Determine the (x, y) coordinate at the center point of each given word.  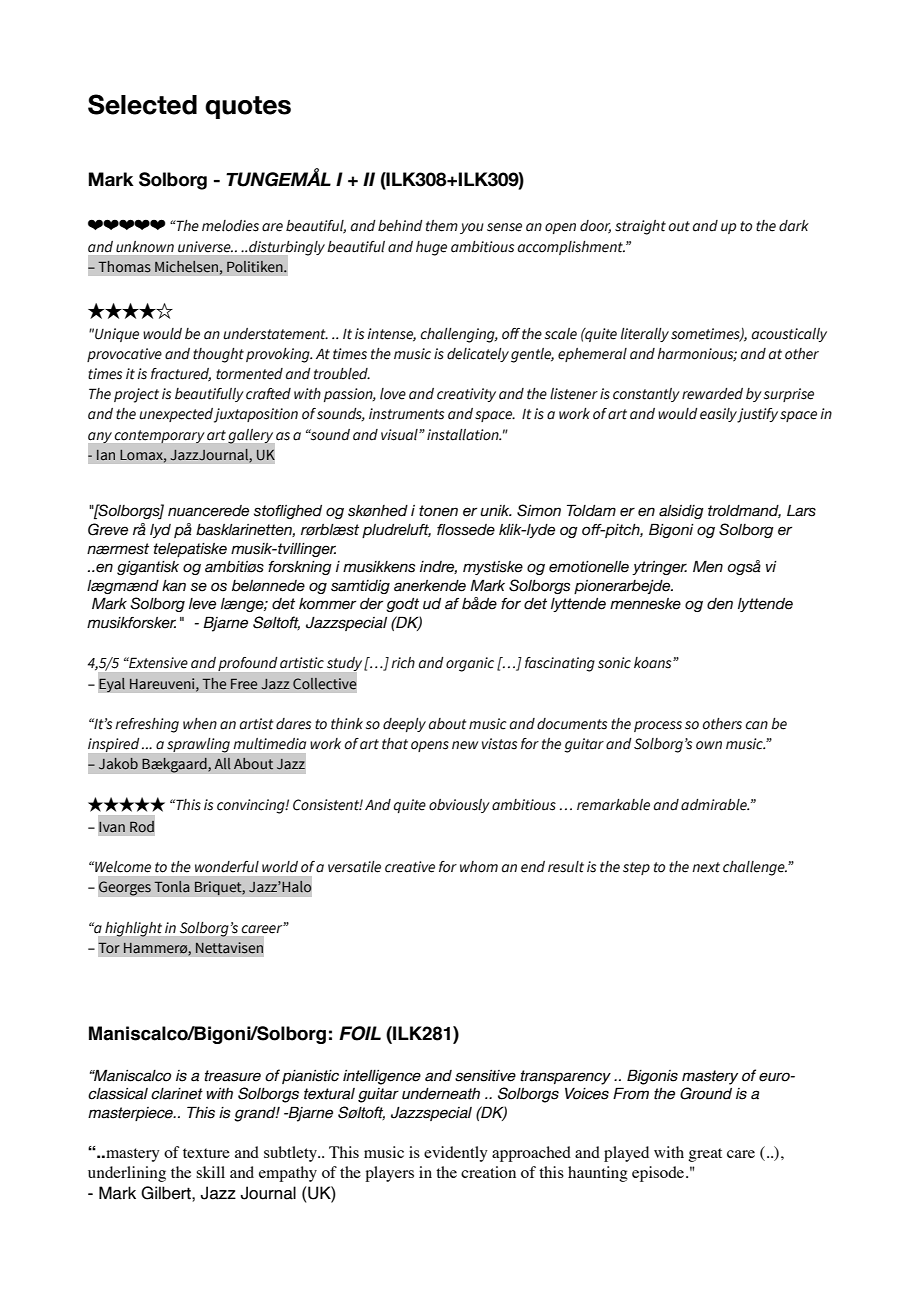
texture (206, 1153)
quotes (248, 107)
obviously (459, 806)
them (442, 226)
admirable (715, 805)
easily (719, 415)
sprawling (198, 745)
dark (794, 226)
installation (464, 435)
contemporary (159, 437)
